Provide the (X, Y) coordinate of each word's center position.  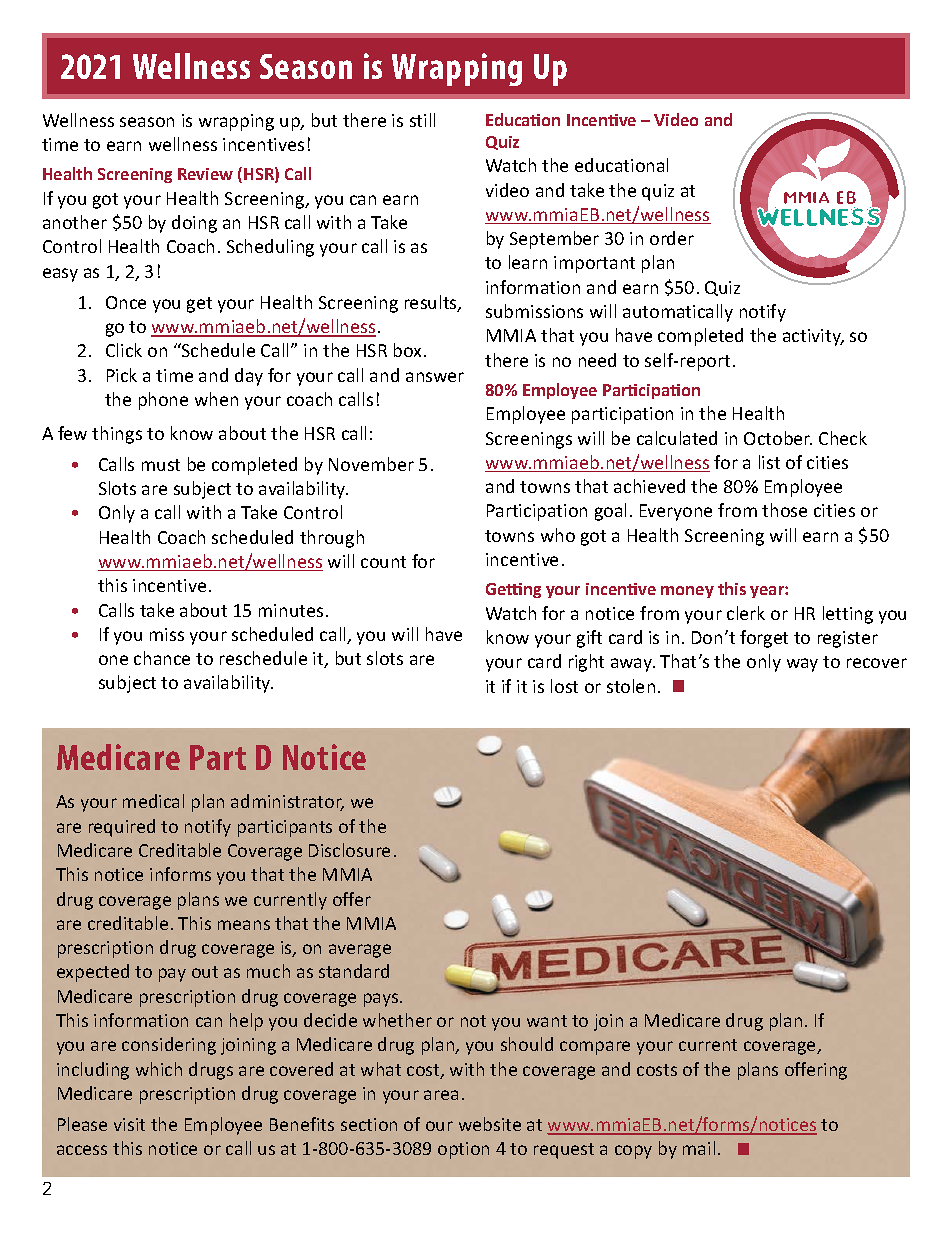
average (360, 951)
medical (153, 801)
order (672, 238)
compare (595, 1048)
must (161, 465)
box (409, 350)
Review (205, 174)
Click (124, 350)
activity (813, 337)
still (422, 120)
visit (129, 1124)
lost (564, 686)
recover (877, 663)
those (784, 510)
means (244, 925)
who (558, 535)
